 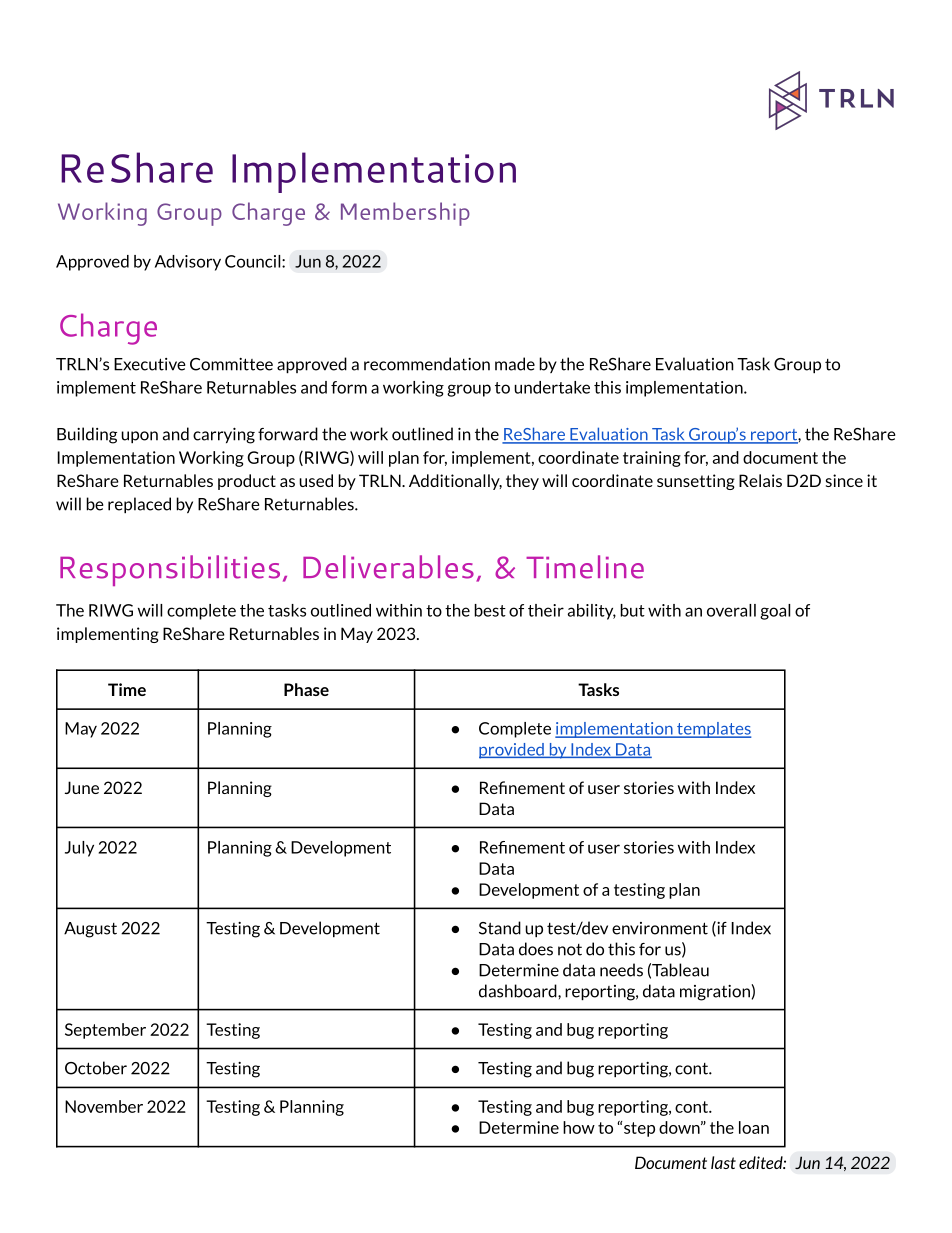 What do you see at coordinates (713, 730) in the screenshot?
I see `templates` at bounding box center [713, 730].
